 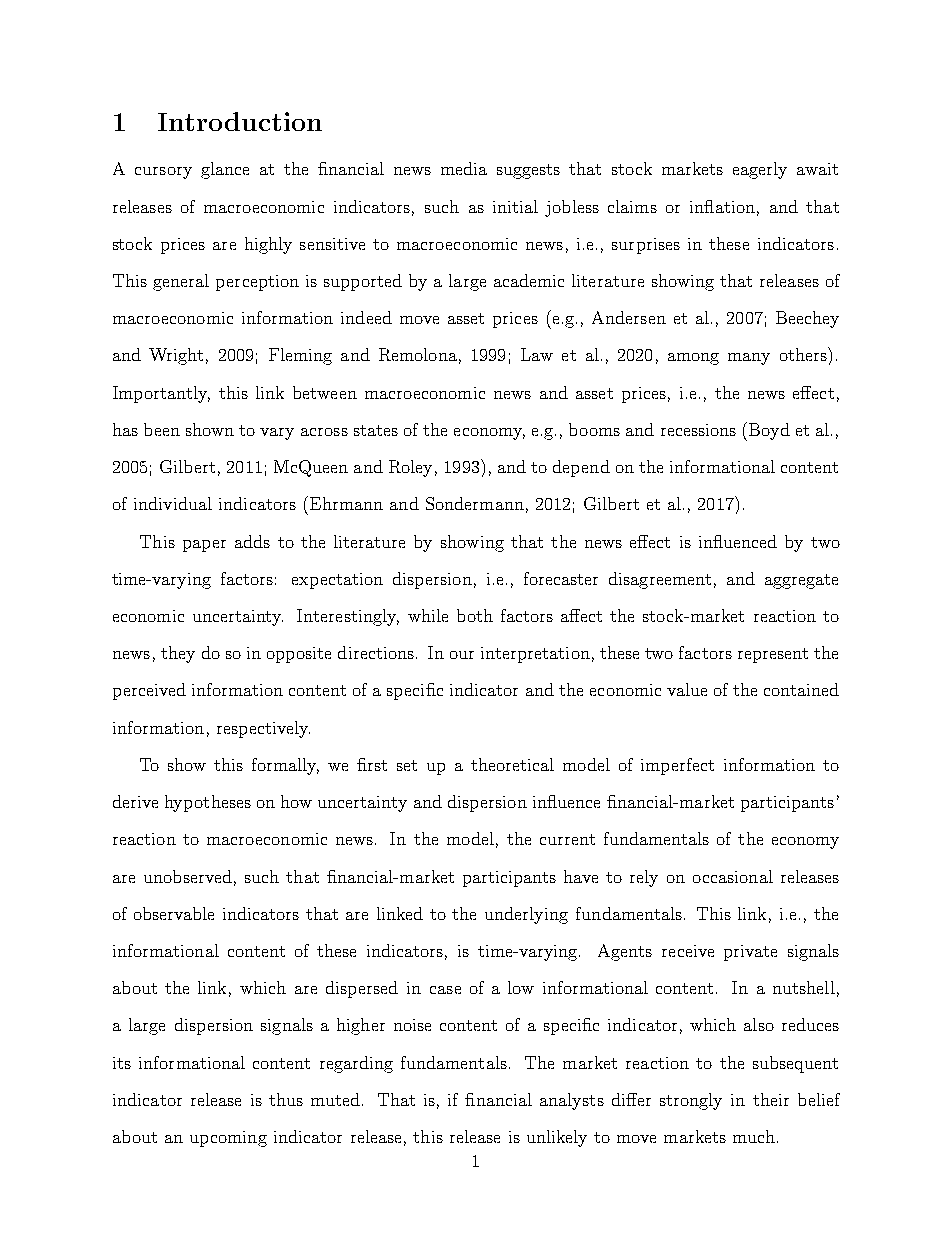 What do you see at coordinates (537, 354) in the screenshot?
I see `Law` at bounding box center [537, 354].
